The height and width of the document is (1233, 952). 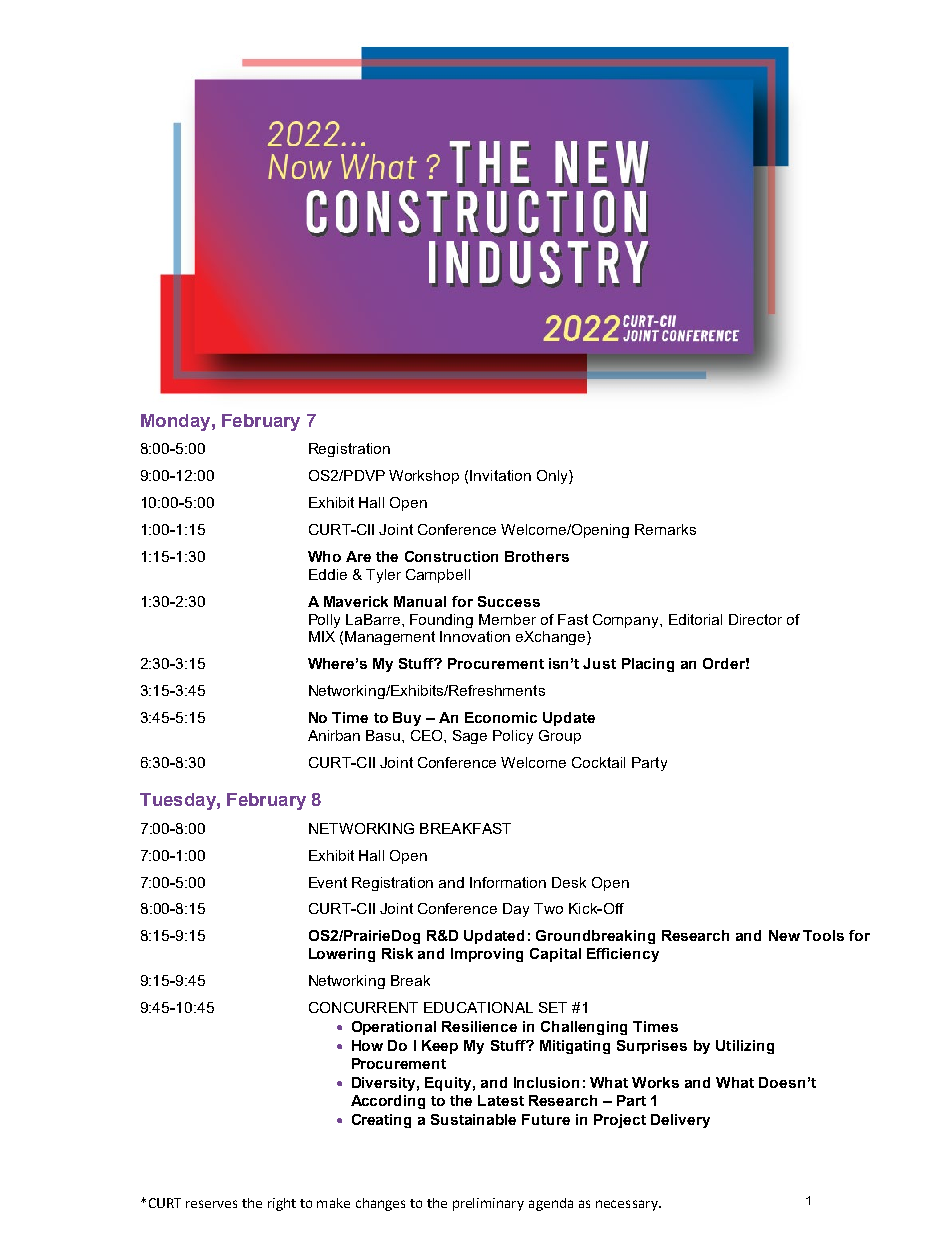 What do you see at coordinates (665, 529) in the document?
I see `Remarks` at bounding box center [665, 529].
